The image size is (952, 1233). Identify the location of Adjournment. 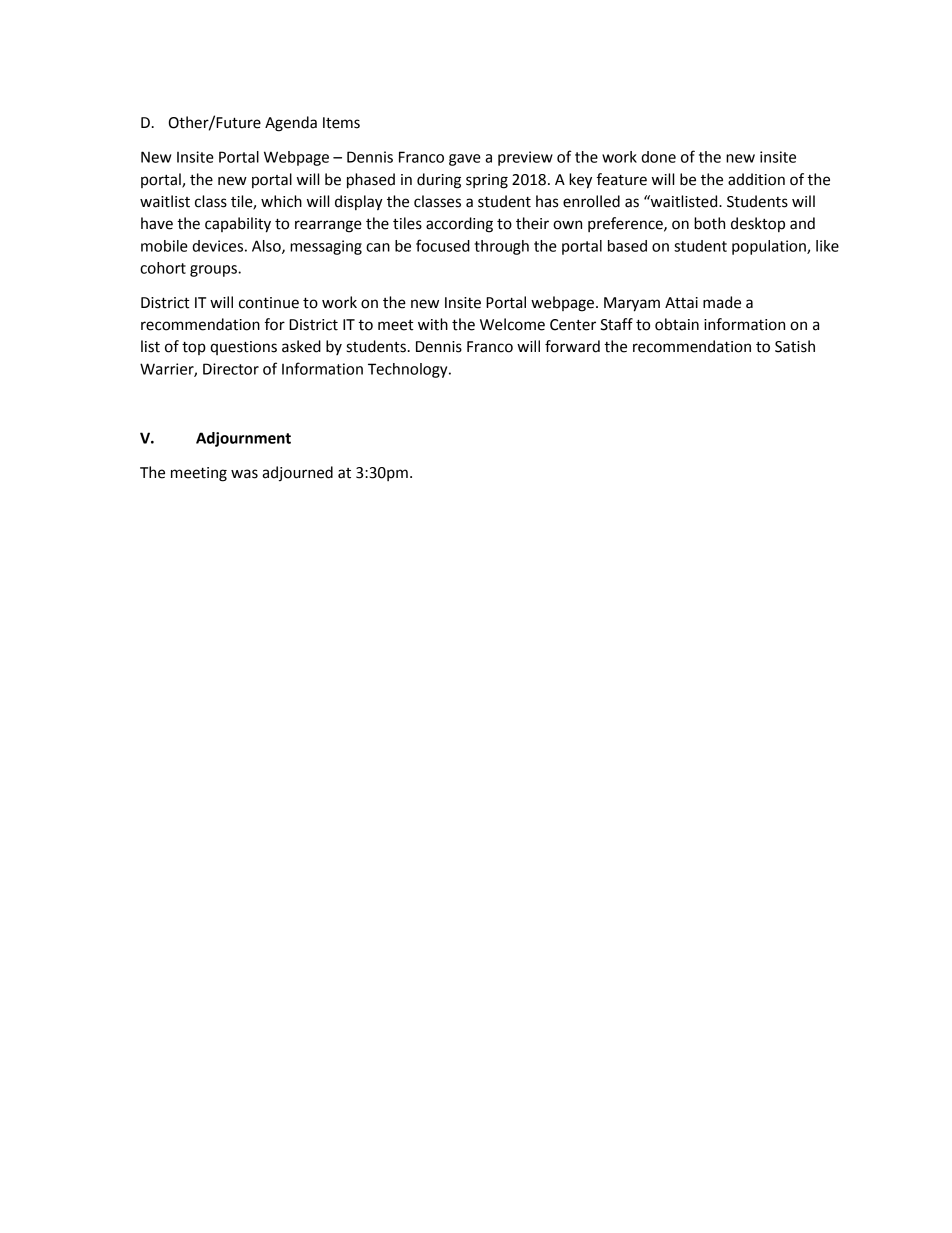
(243, 439).
